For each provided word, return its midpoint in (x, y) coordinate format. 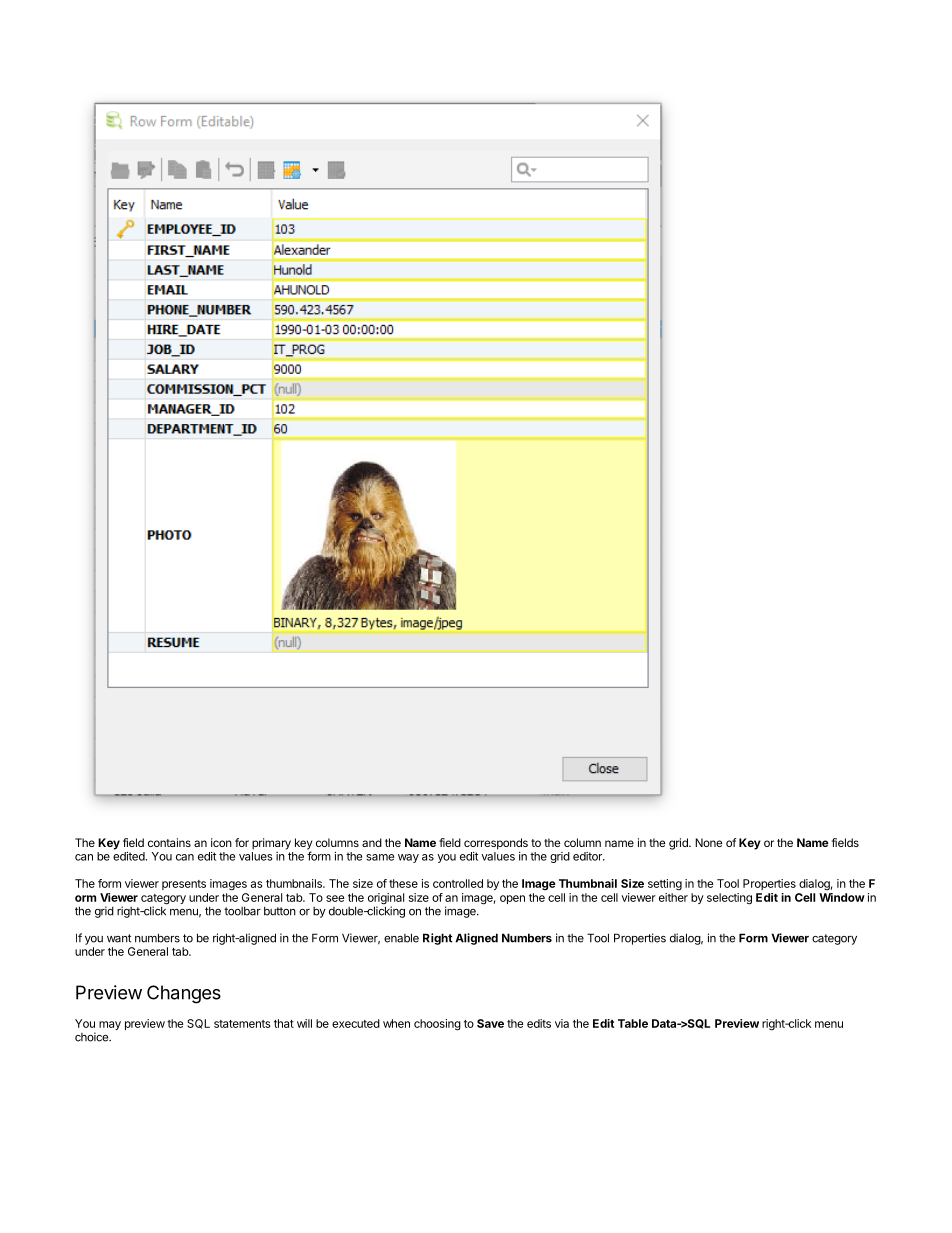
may (110, 1025)
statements (242, 1024)
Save (490, 1023)
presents (184, 885)
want (119, 938)
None (708, 842)
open (512, 899)
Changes (184, 994)
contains (169, 842)
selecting (729, 899)
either (673, 897)
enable (401, 938)
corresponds (496, 844)
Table (633, 1023)
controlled (458, 883)
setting (665, 885)
